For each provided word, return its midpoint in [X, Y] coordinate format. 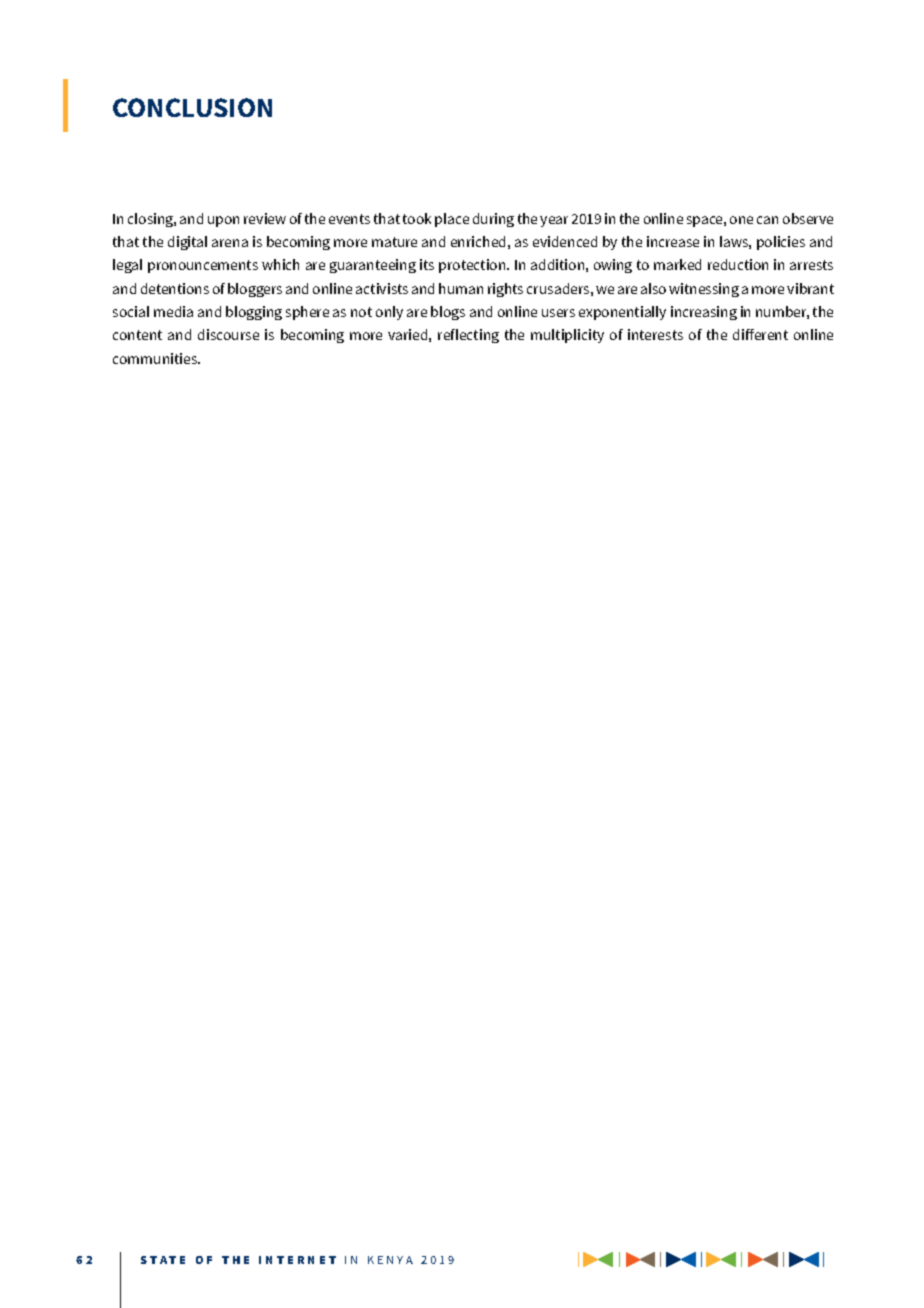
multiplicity [567, 336]
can [767, 220]
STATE [163, 1260]
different [760, 334]
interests [655, 334]
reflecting [468, 336]
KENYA [390, 1260]
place [452, 220]
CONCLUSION [192, 107]
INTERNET [297, 1260]
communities [156, 358]
